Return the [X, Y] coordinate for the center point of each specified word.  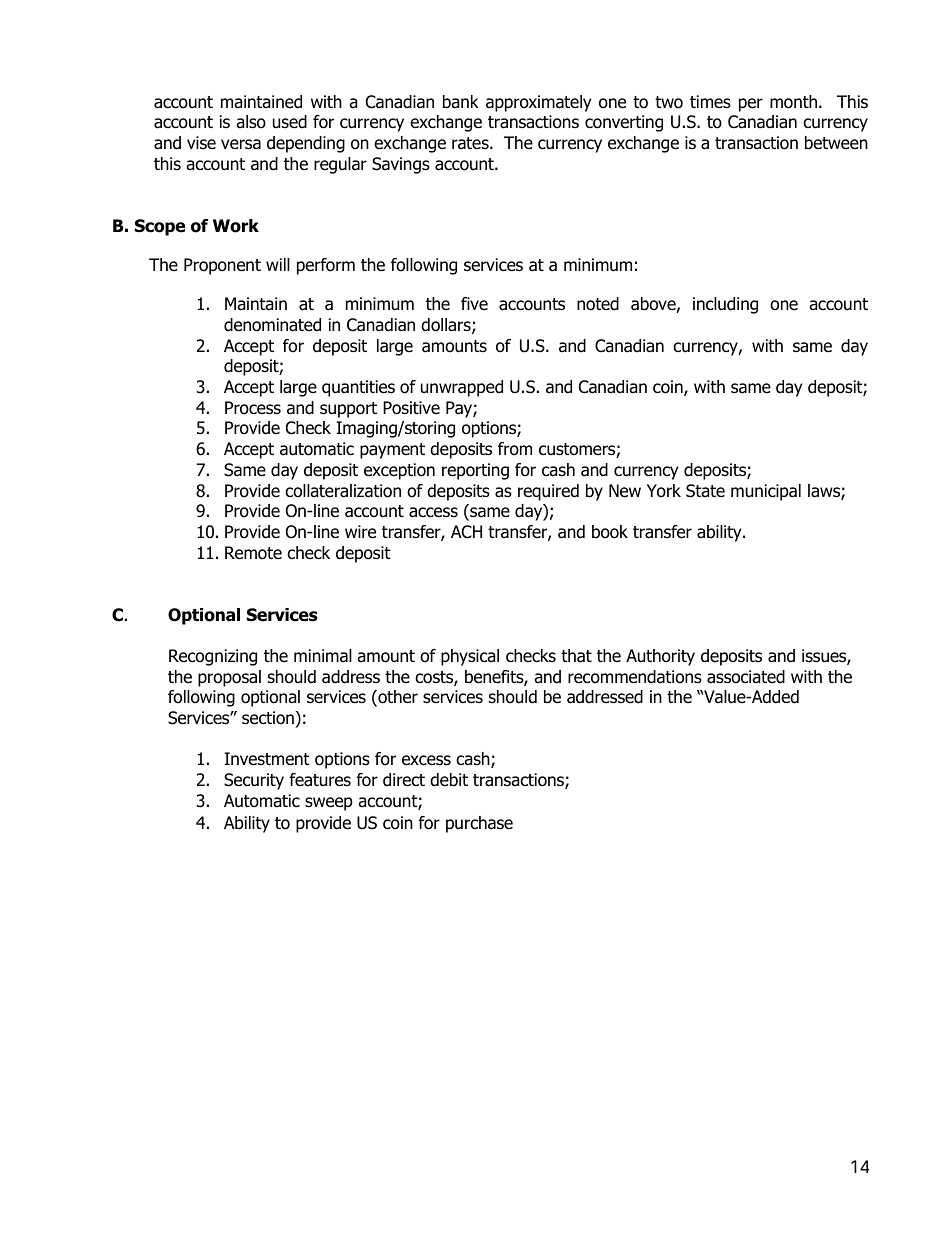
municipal [766, 492]
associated [746, 677]
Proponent [222, 266]
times [710, 102]
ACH [466, 532]
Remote [253, 553]
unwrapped [462, 388]
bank [461, 102]
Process [253, 408]
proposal [229, 678]
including [725, 305]
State [705, 491]
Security [254, 781]
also [251, 122]
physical [470, 657]
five [474, 304]
